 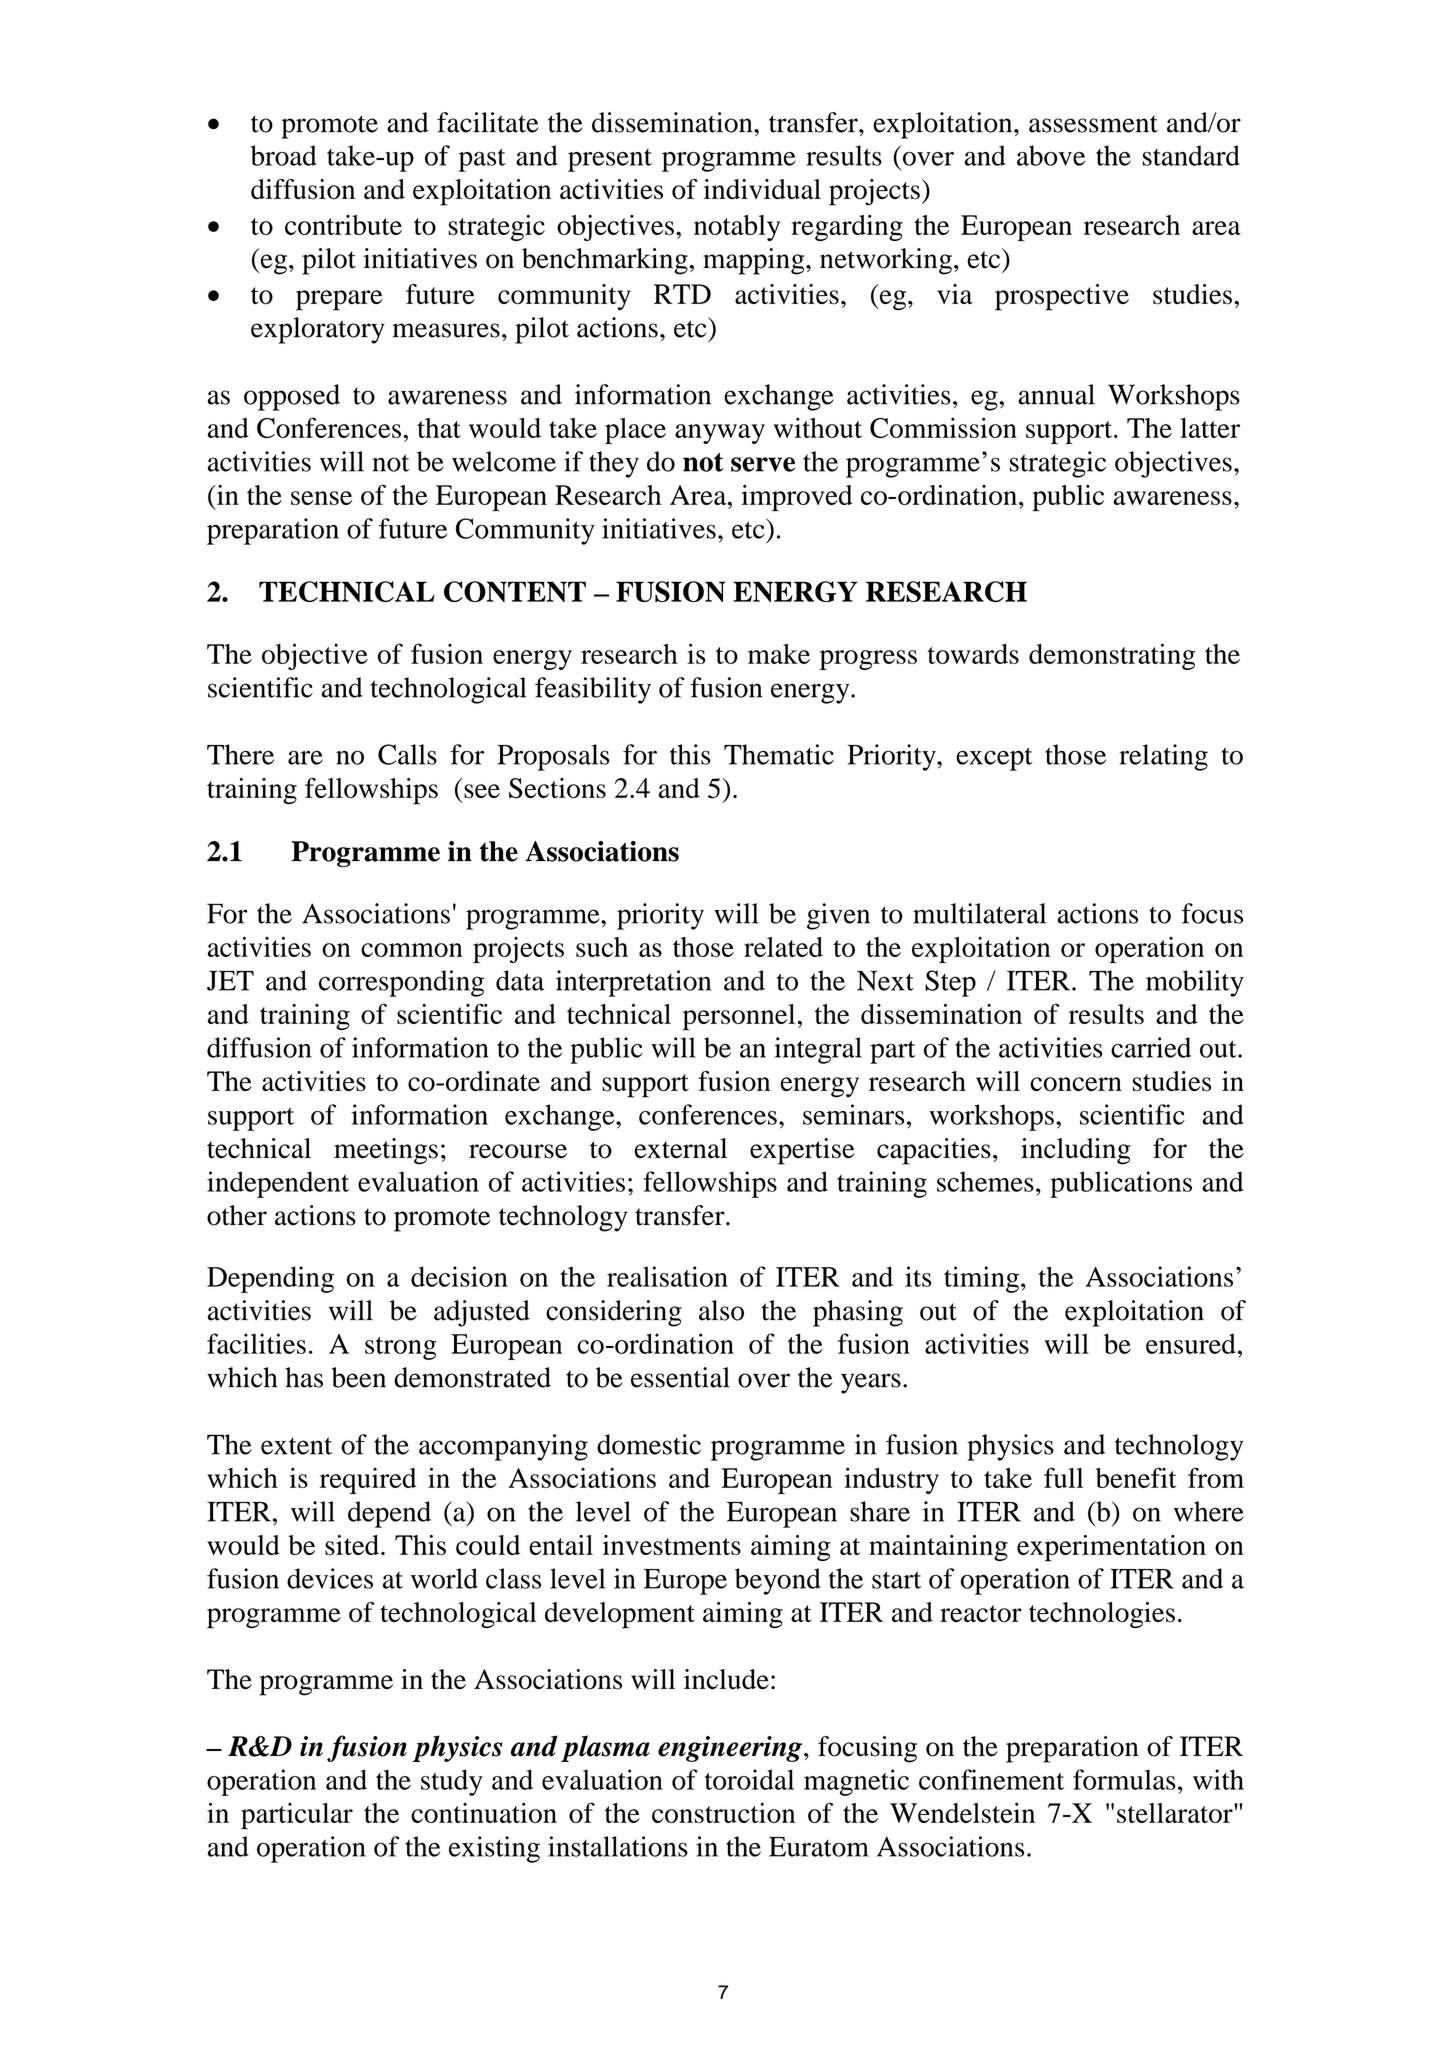 What do you see at coordinates (667, 1276) in the screenshot?
I see `realisation` at bounding box center [667, 1276].
